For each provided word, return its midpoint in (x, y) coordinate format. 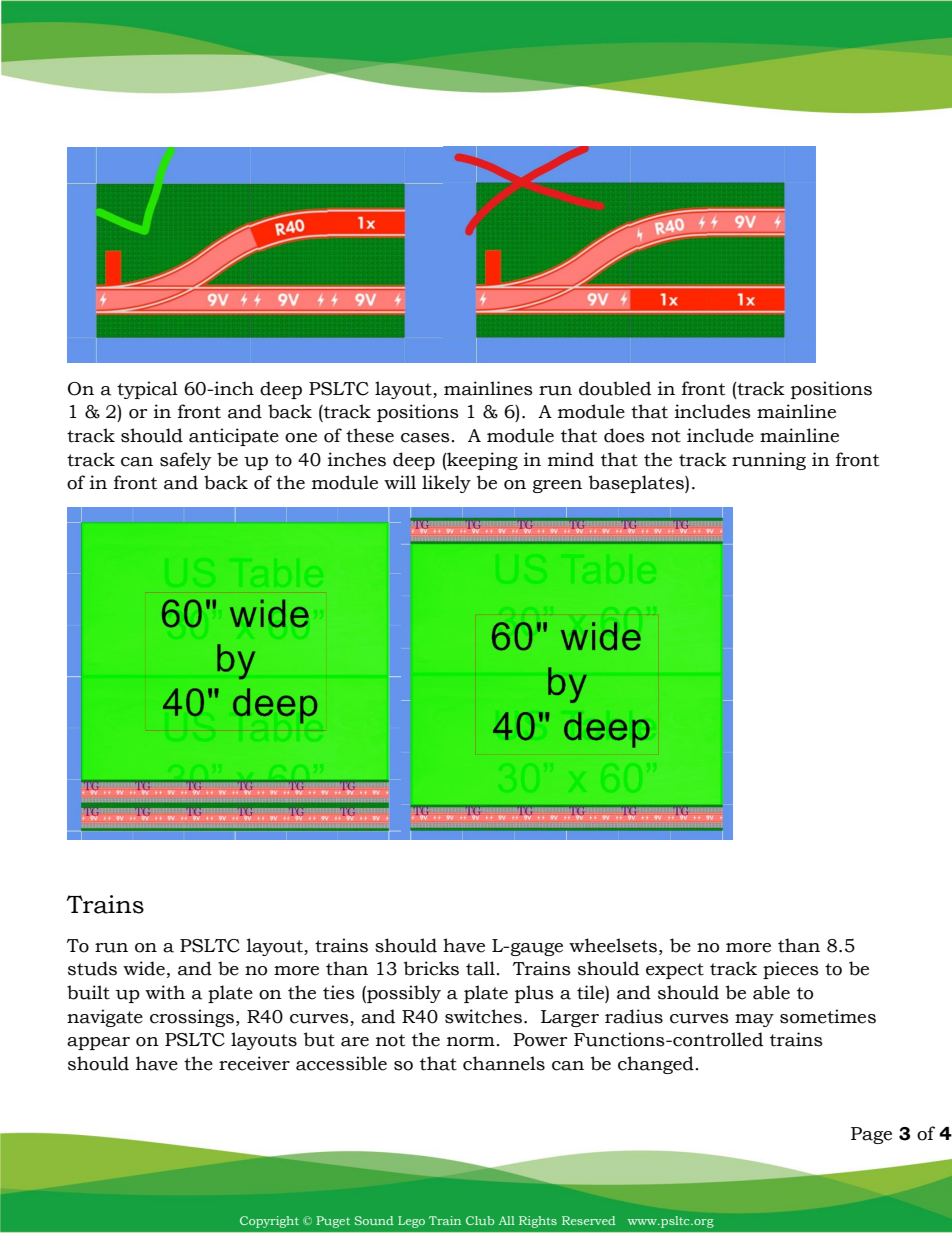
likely (446, 484)
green (557, 486)
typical (147, 390)
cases (425, 438)
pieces (791, 970)
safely (186, 461)
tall (480, 968)
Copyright (269, 1222)
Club (480, 1220)
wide (144, 968)
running (769, 461)
